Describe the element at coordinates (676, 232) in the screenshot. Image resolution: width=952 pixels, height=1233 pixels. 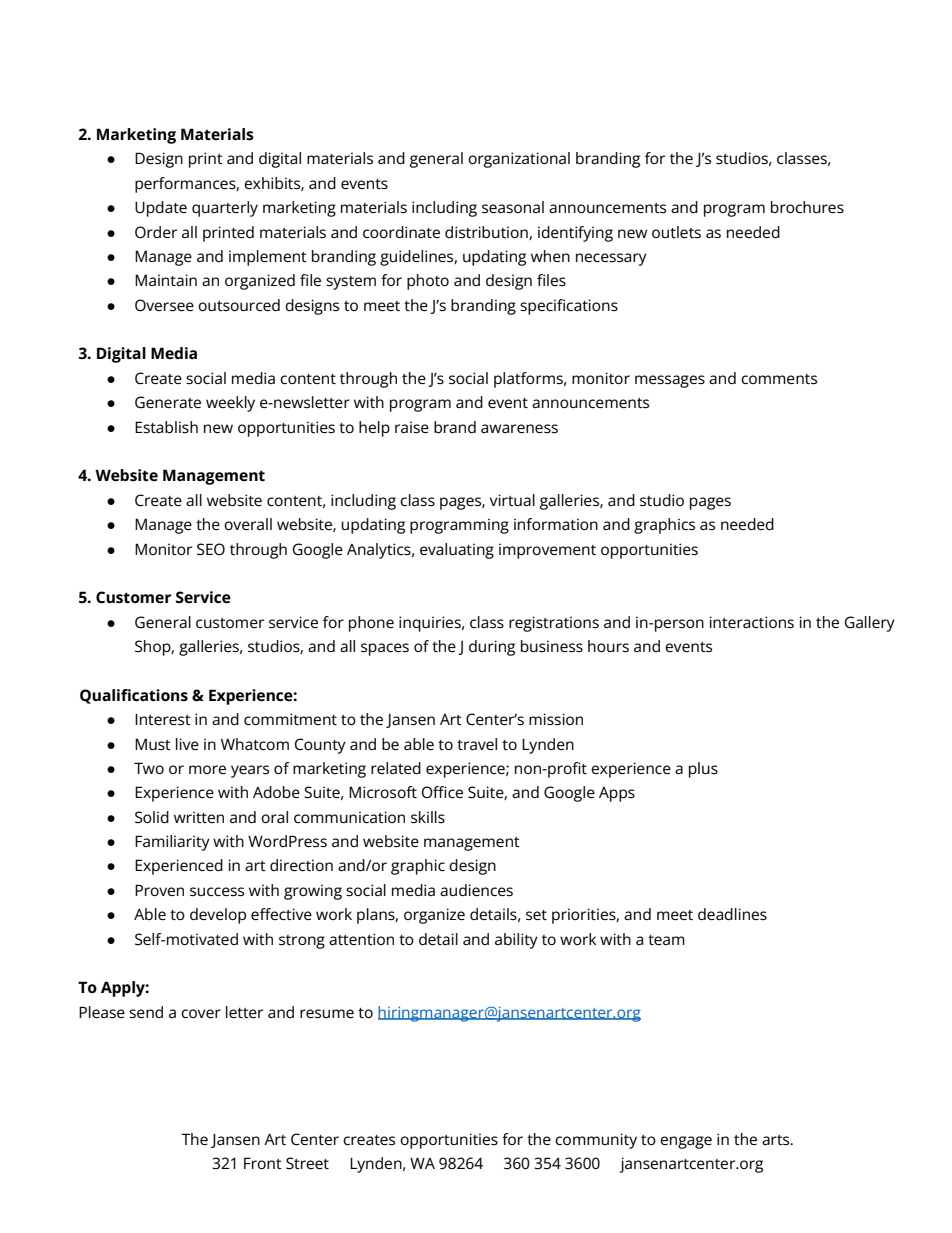
I see `outlets` at that location.
